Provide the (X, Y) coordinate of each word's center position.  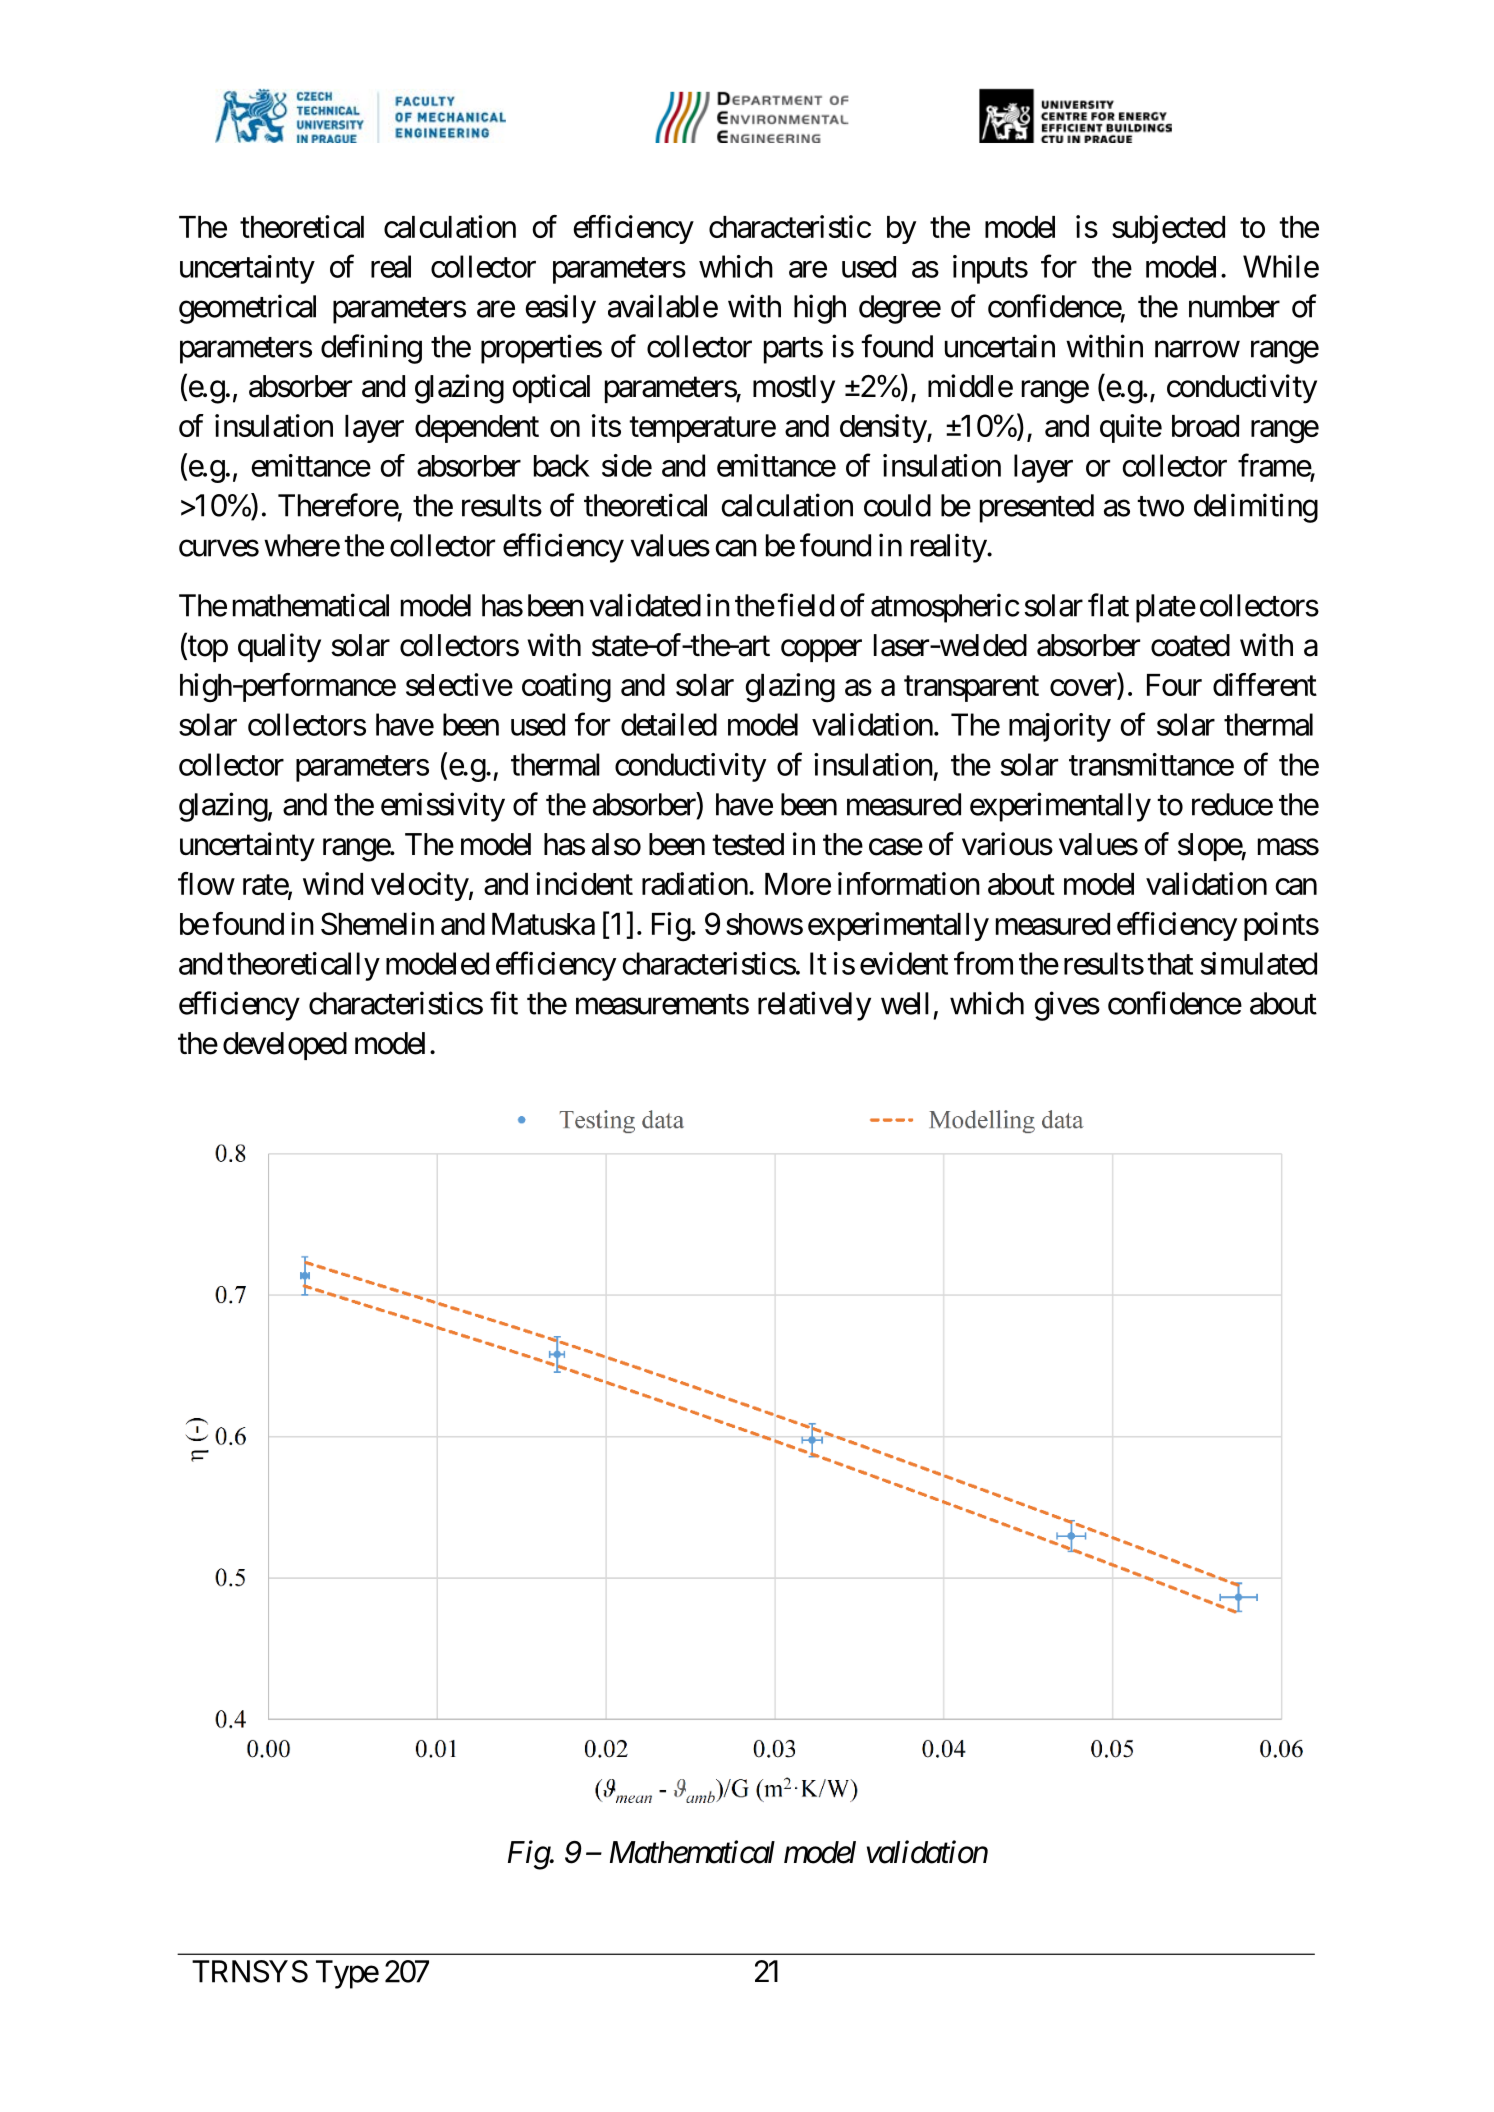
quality (279, 648)
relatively (814, 1006)
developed (285, 1046)
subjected (1168, 229)
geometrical (247, 309)
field (805, 605)
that (1170, 963)
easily (560, 309)
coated (1190, 645)
